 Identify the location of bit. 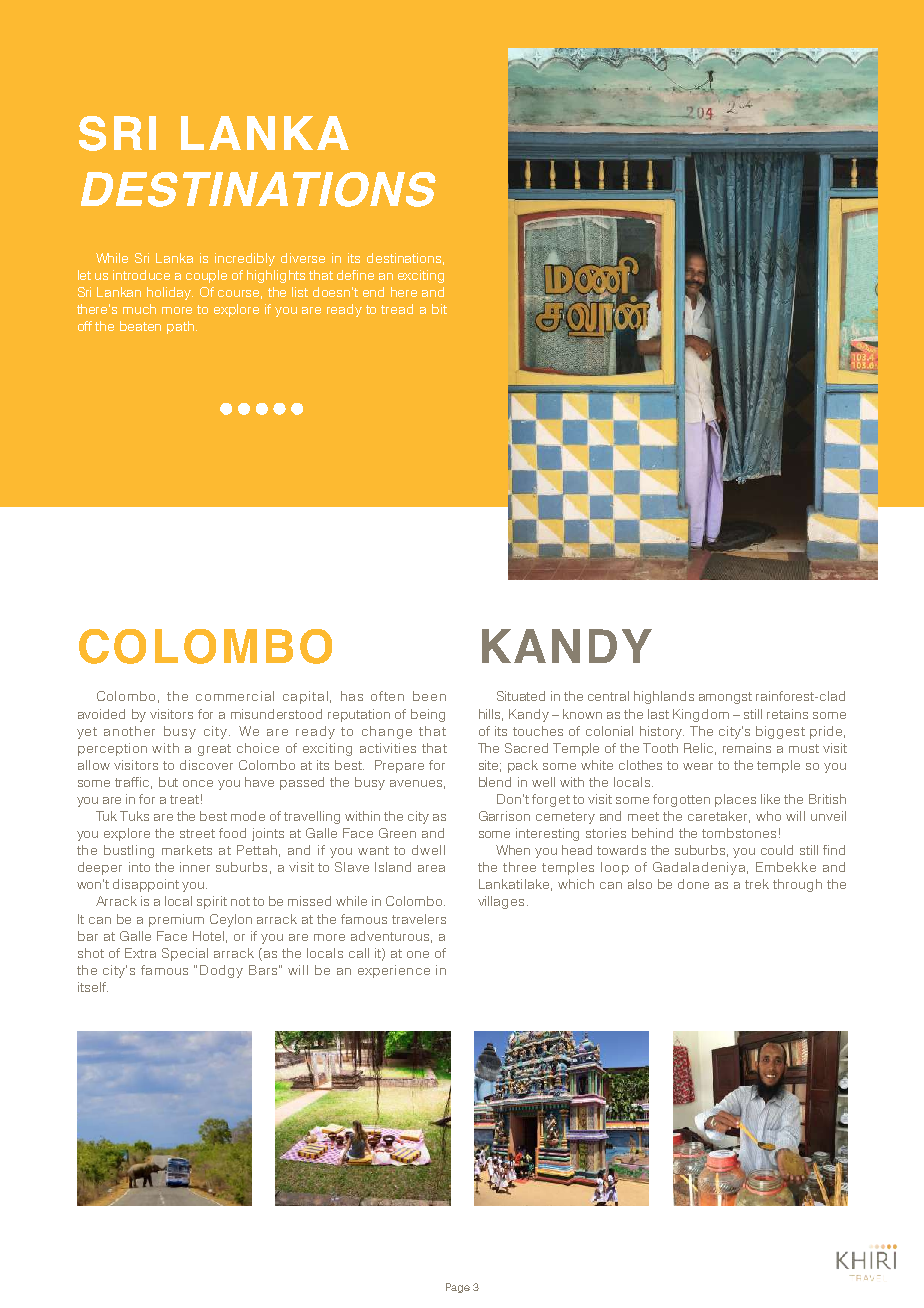
(439, 309).
